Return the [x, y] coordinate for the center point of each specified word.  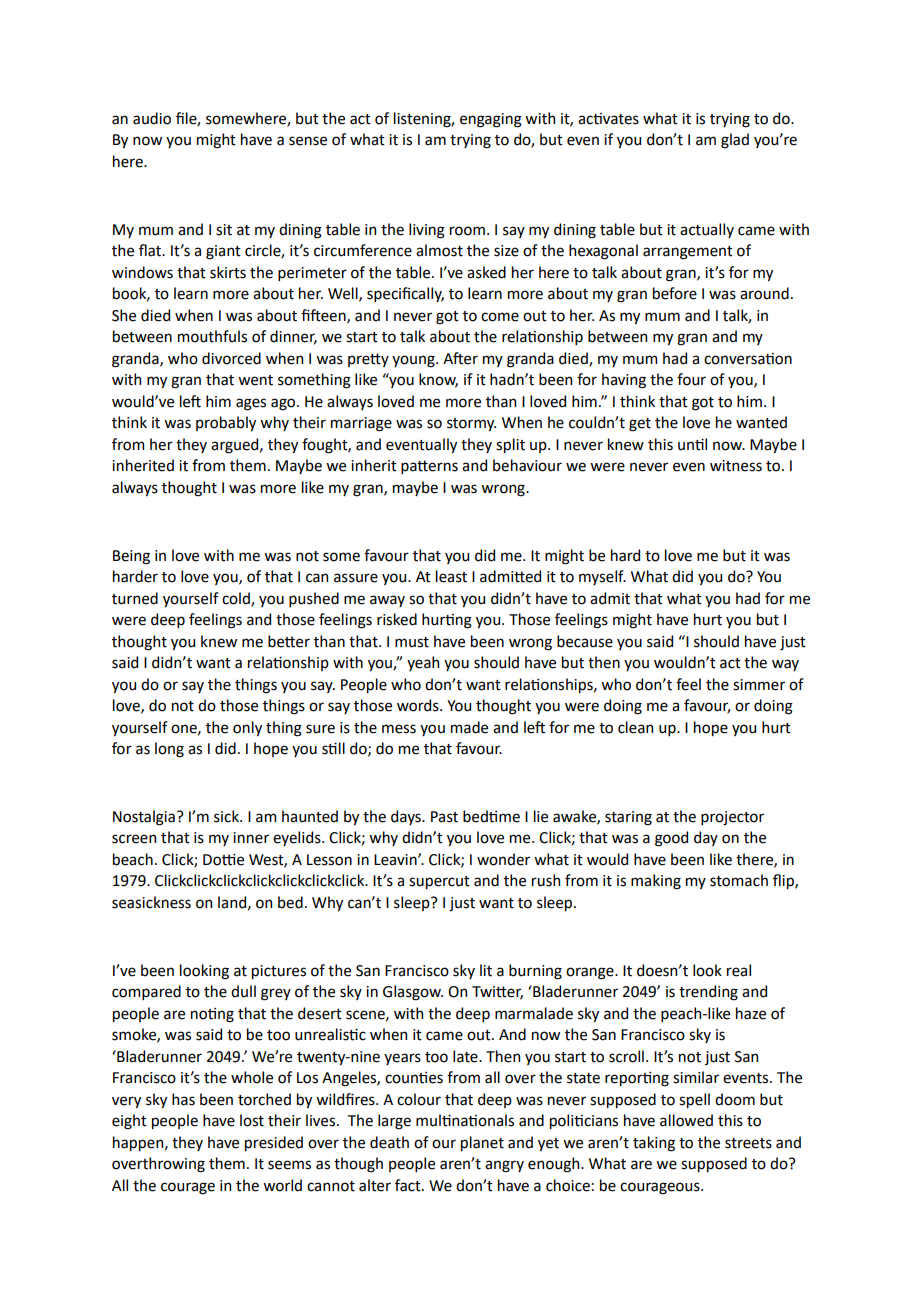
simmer [759, 685]
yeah [423, 663]
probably [226, 423]
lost [252, 1120]
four [691, 379]
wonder [503, 859]
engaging [491, 120]
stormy [471, 424]
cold [237, 599]
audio [152, 118]
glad [735, 141]
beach [133, 859]
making [656, 882]
